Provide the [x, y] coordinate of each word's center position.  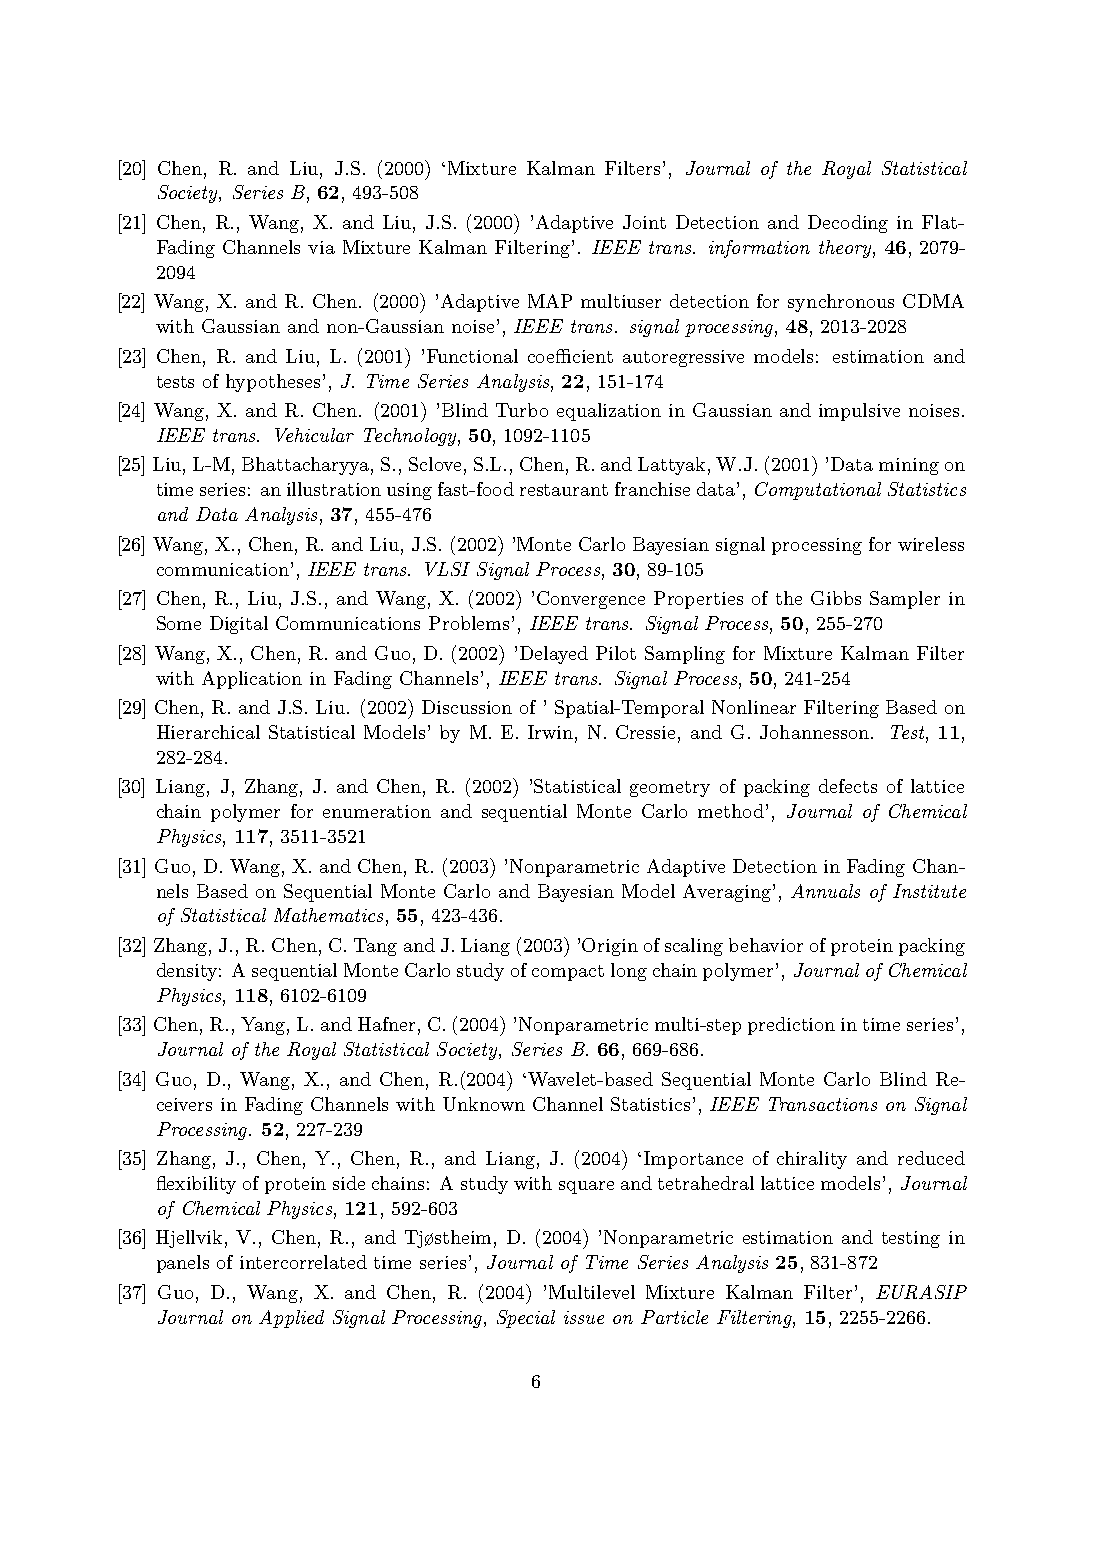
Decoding [848, 224]
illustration [334, 489]
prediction [791, 1026]
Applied [291, 1319]
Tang [375, 947]
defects [848, 786]
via [321, 247]
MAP [550, 301]
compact [568, 973]
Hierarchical [208, 732]
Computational [818, 491]
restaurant [564, 490]
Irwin [550, 732]
